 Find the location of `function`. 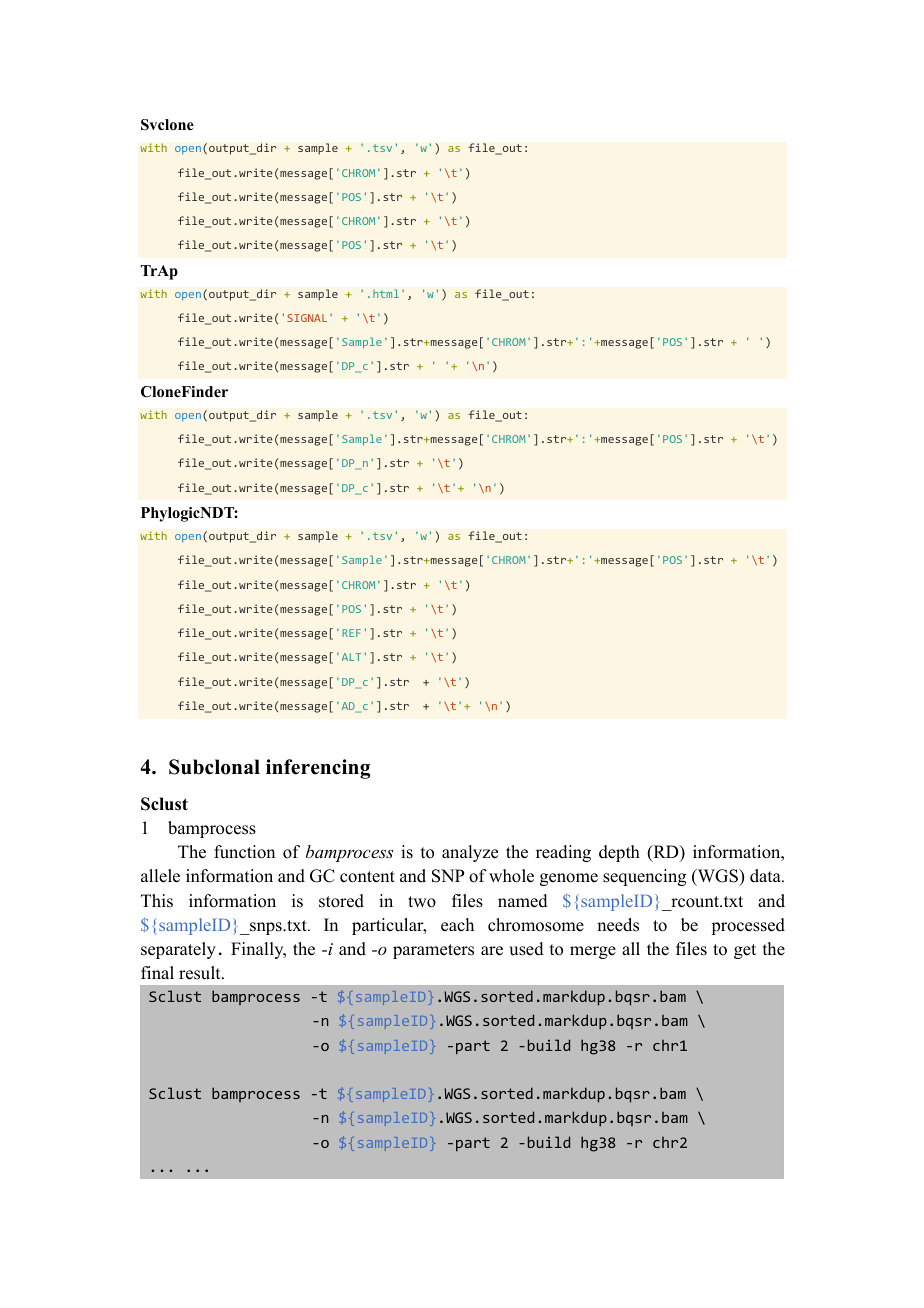

function is located at coordinates (244, 852).
